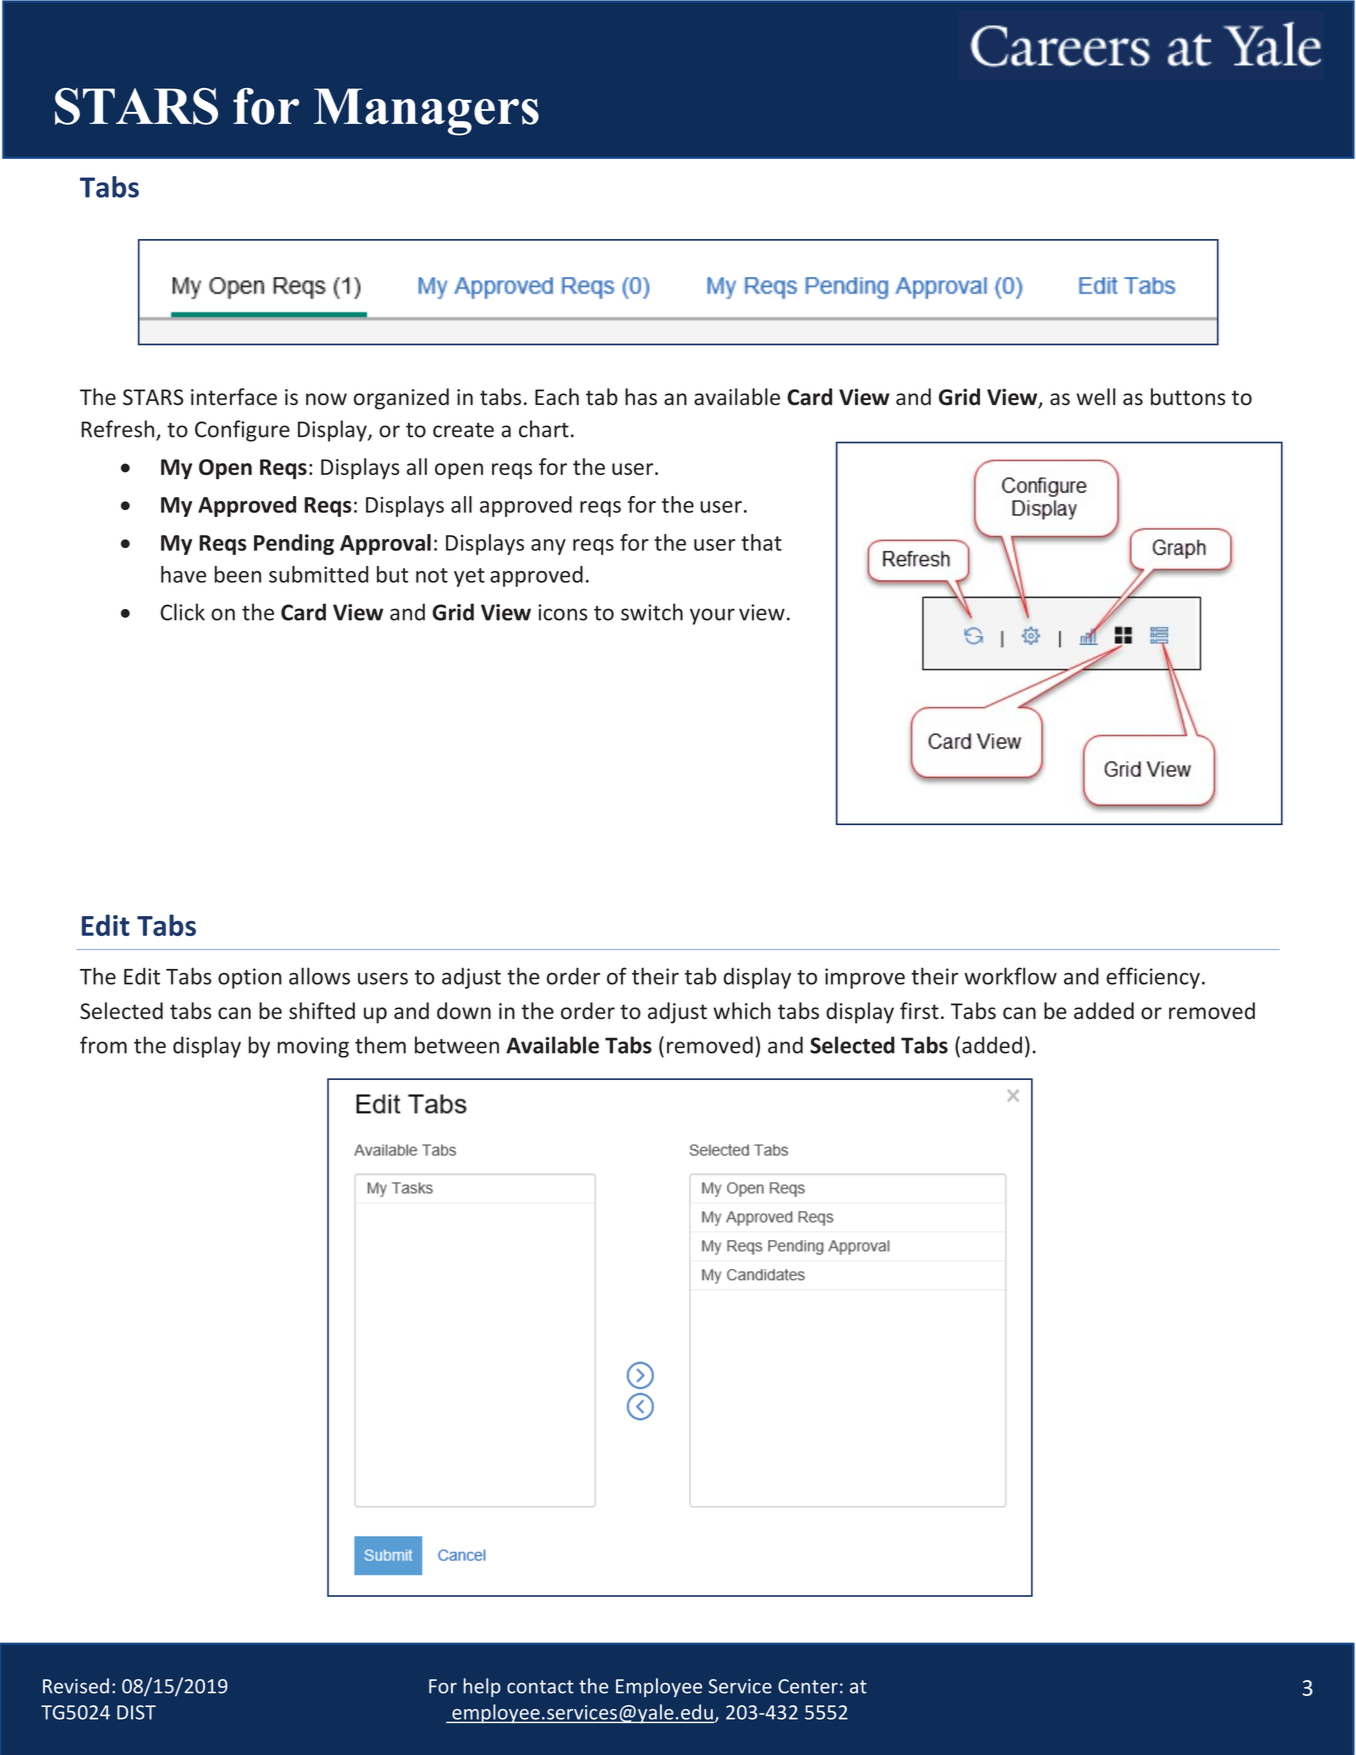 This document has height=1755, width=1356. What do you see at coordinates (641, 397) in the document?
I see `has` at bounding box center [641, 397].
